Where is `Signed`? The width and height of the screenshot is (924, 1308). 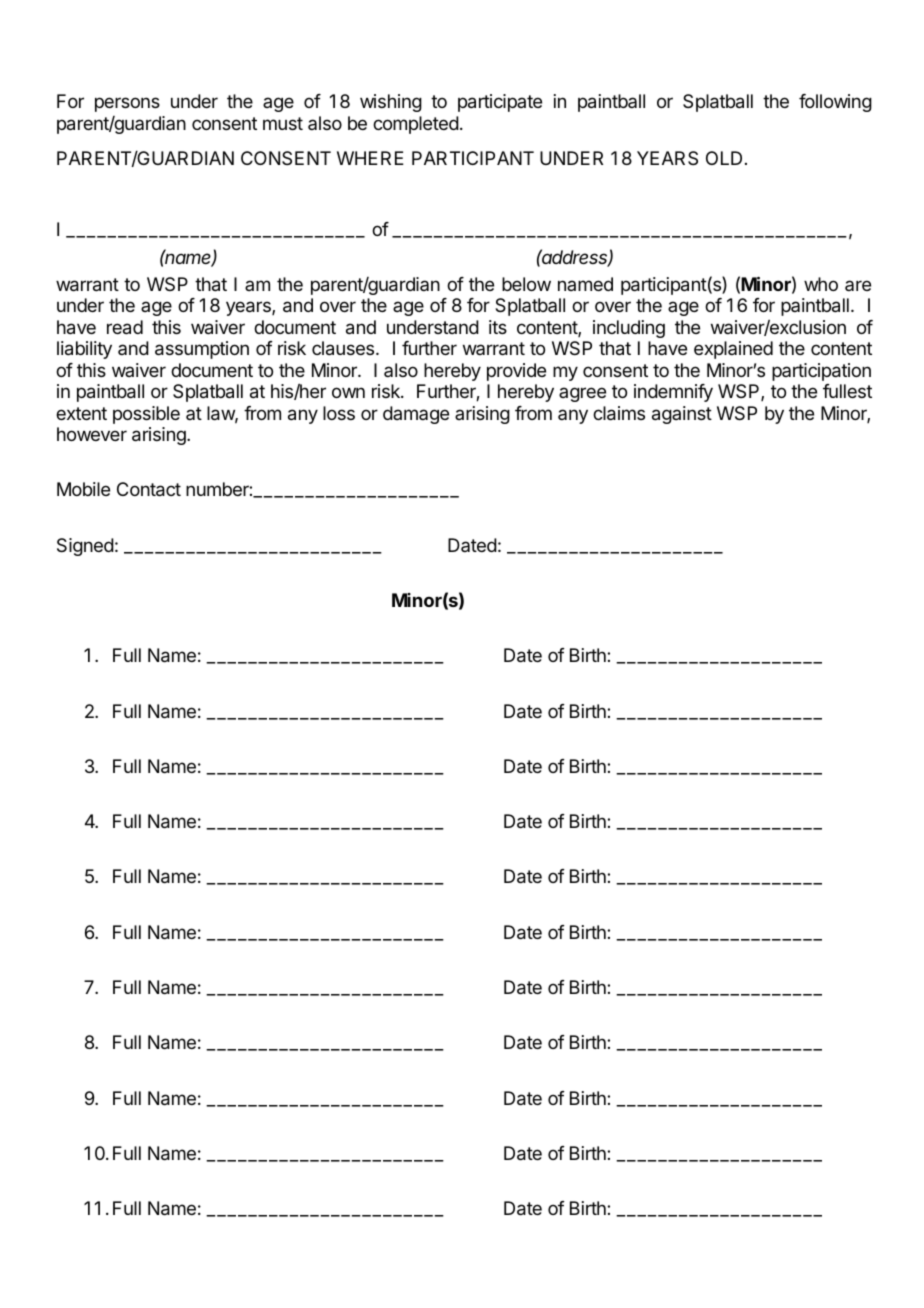 Signed is located at coordinates (85, 547).
